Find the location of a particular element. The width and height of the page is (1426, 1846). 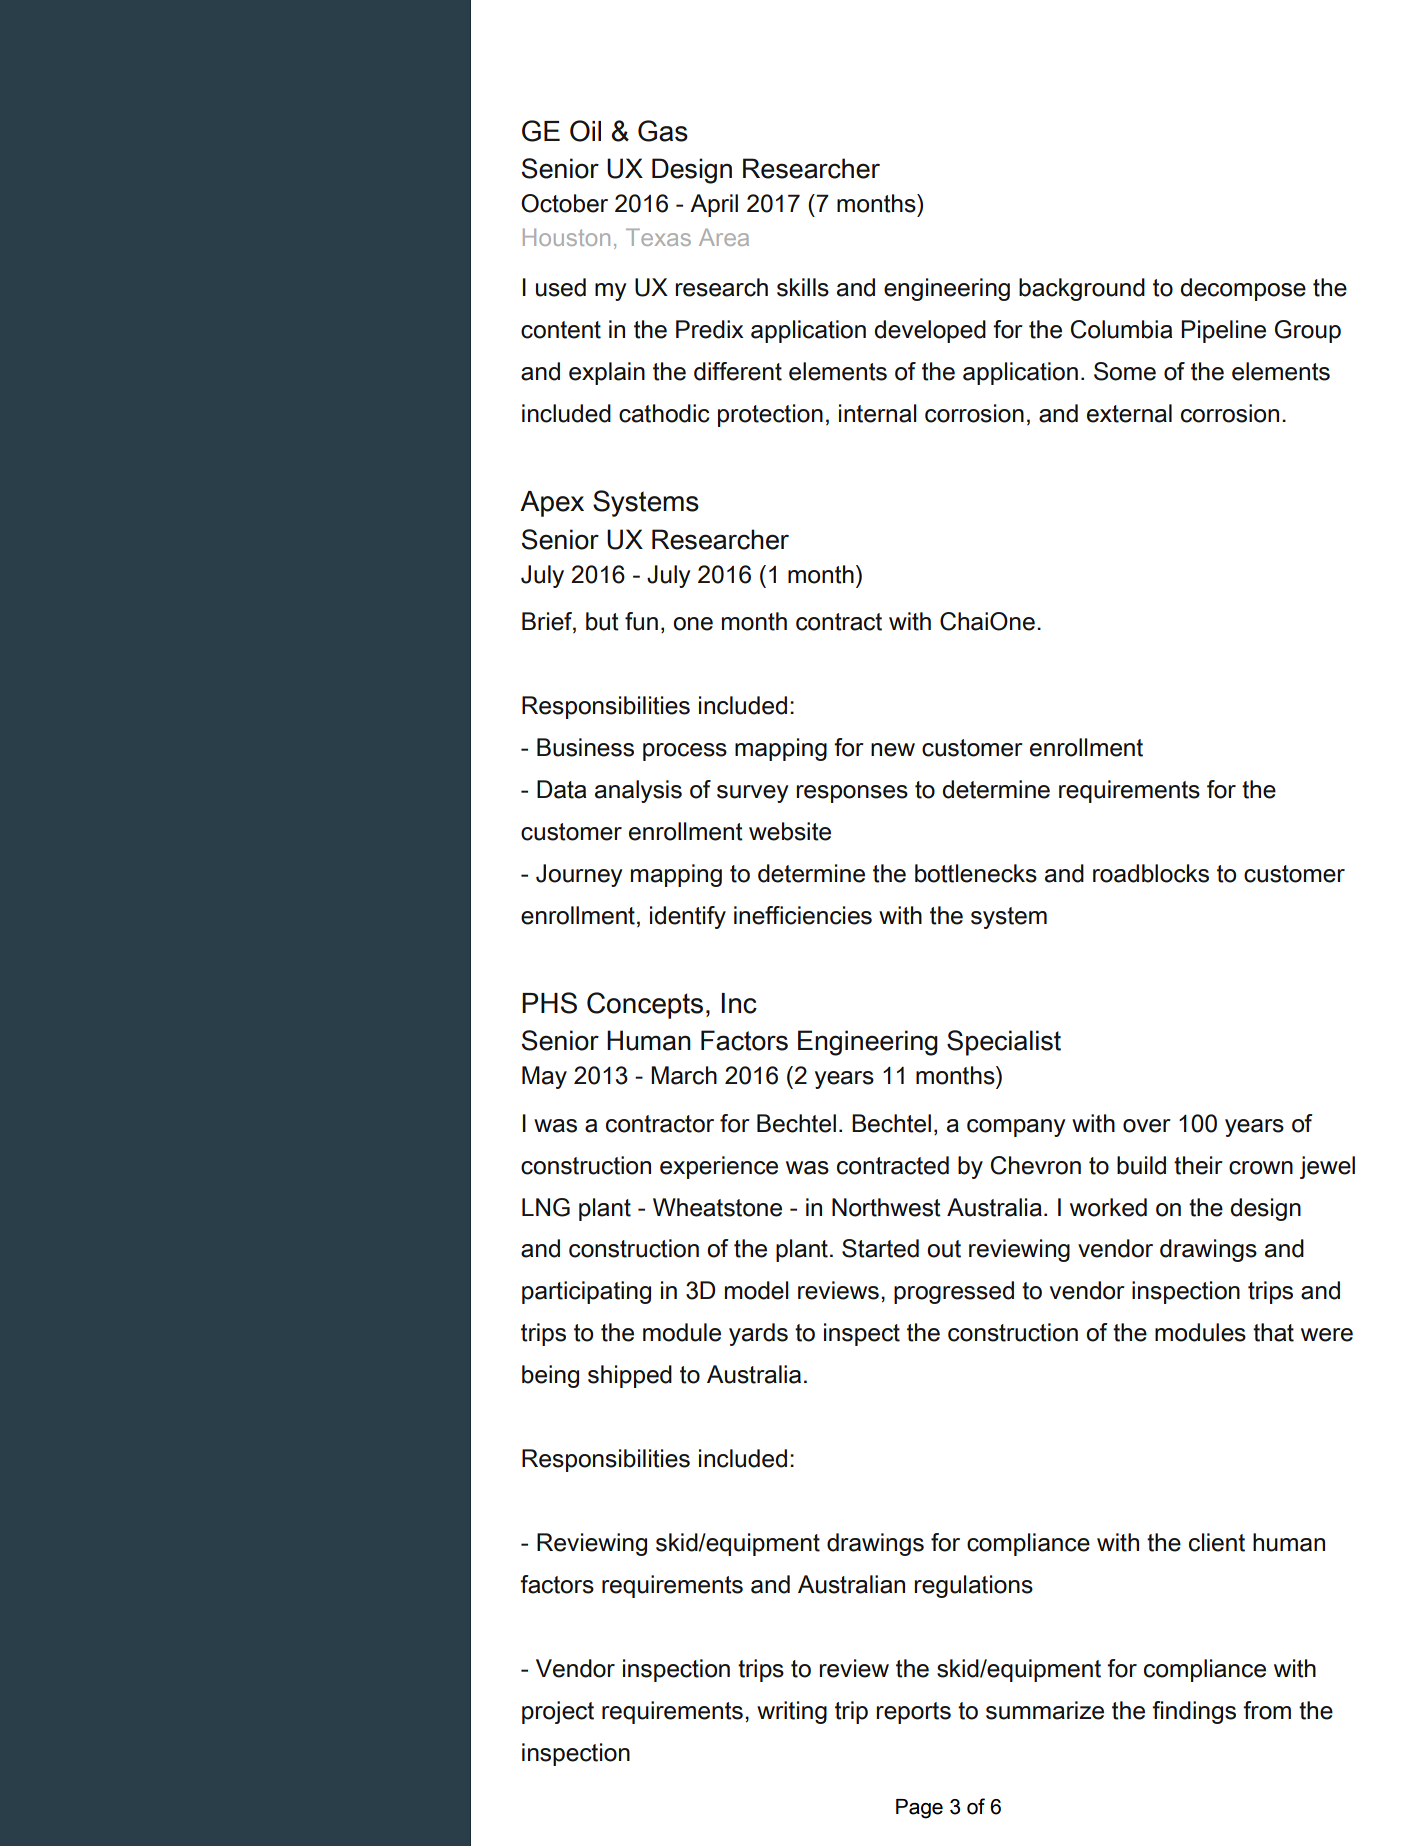

project is located at coordinates (558, 1712).
